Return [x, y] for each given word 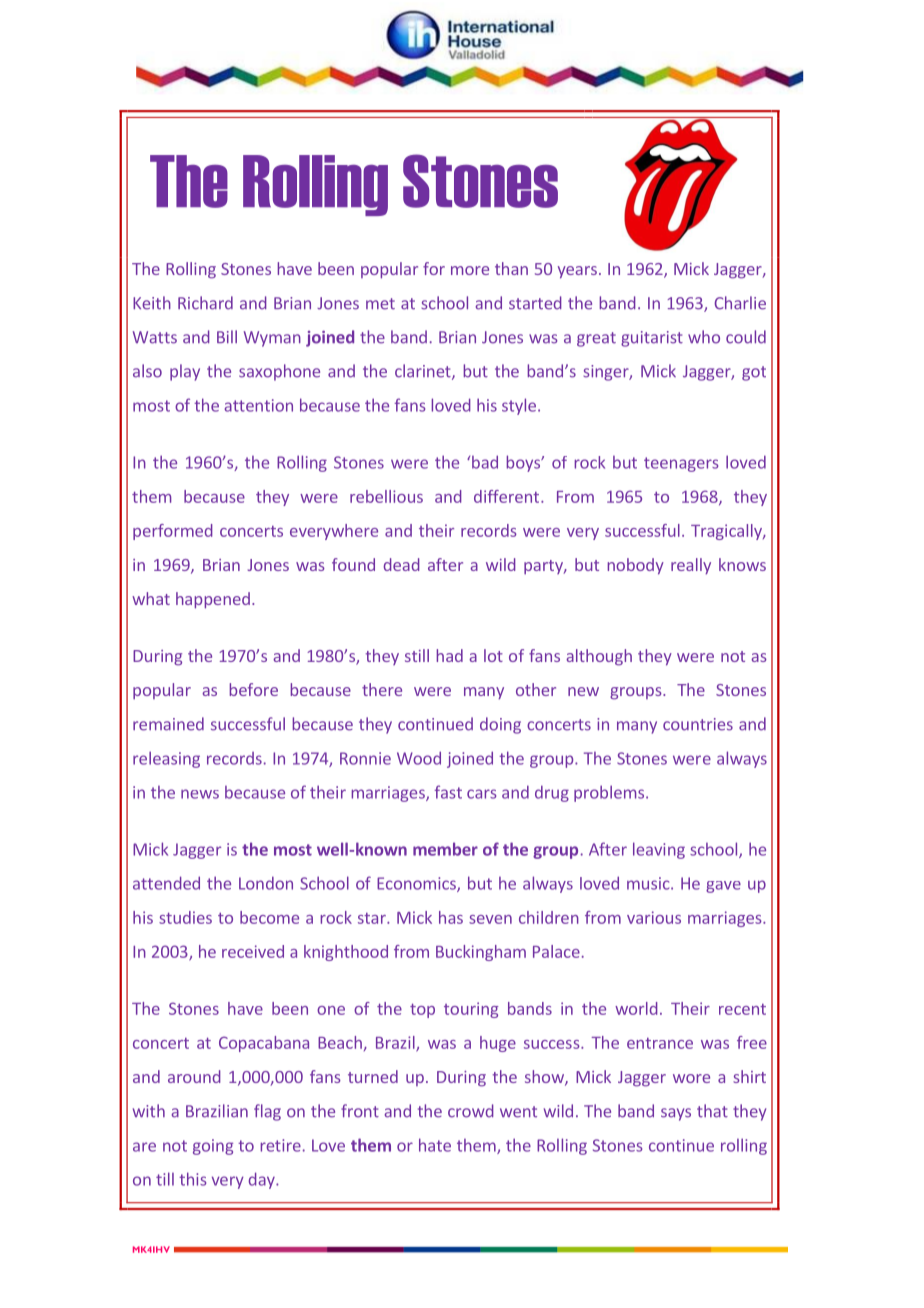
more [470, 270]
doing [500, 725]
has [451, 917]
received [253, 951]
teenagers [681, 464]
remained [168, 724]
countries [698, 724]
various [654, 917]
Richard [205, 303]
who [704, 337]
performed [173, 532]
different [506, 496]
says [676, 1114]
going [213, 1147]
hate [435, 1145]
